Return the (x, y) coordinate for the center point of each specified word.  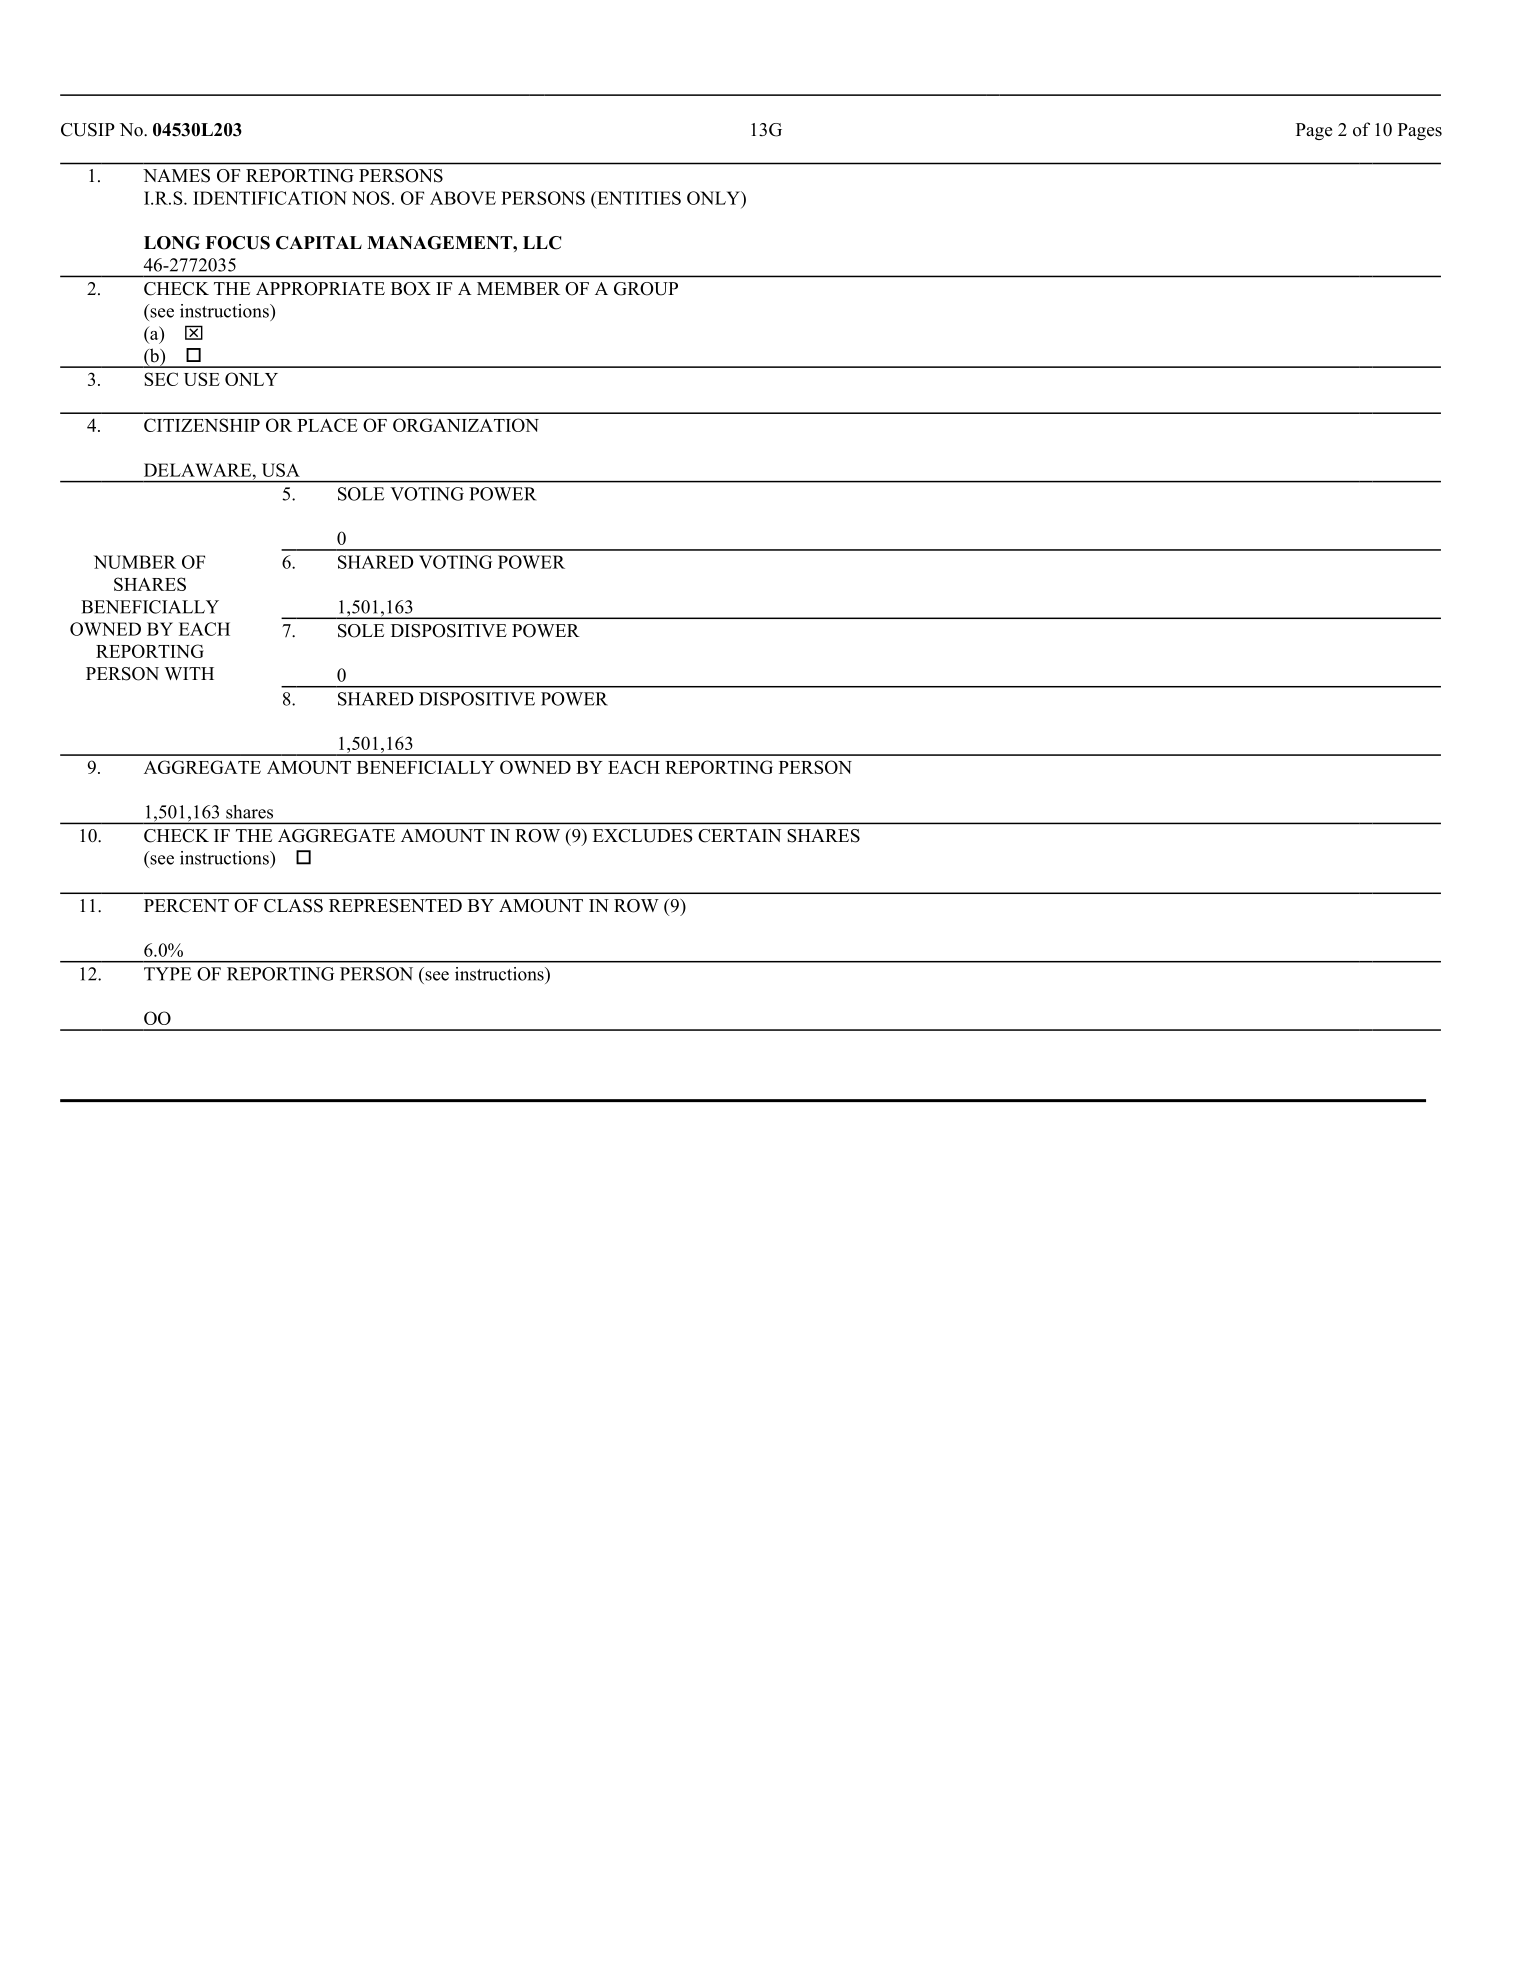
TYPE (167, 974)
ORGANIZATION (466, 425)
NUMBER (135, 562)
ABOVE (463, 198)
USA (281, 470)
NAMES (176, 176)
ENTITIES (638, 198)
